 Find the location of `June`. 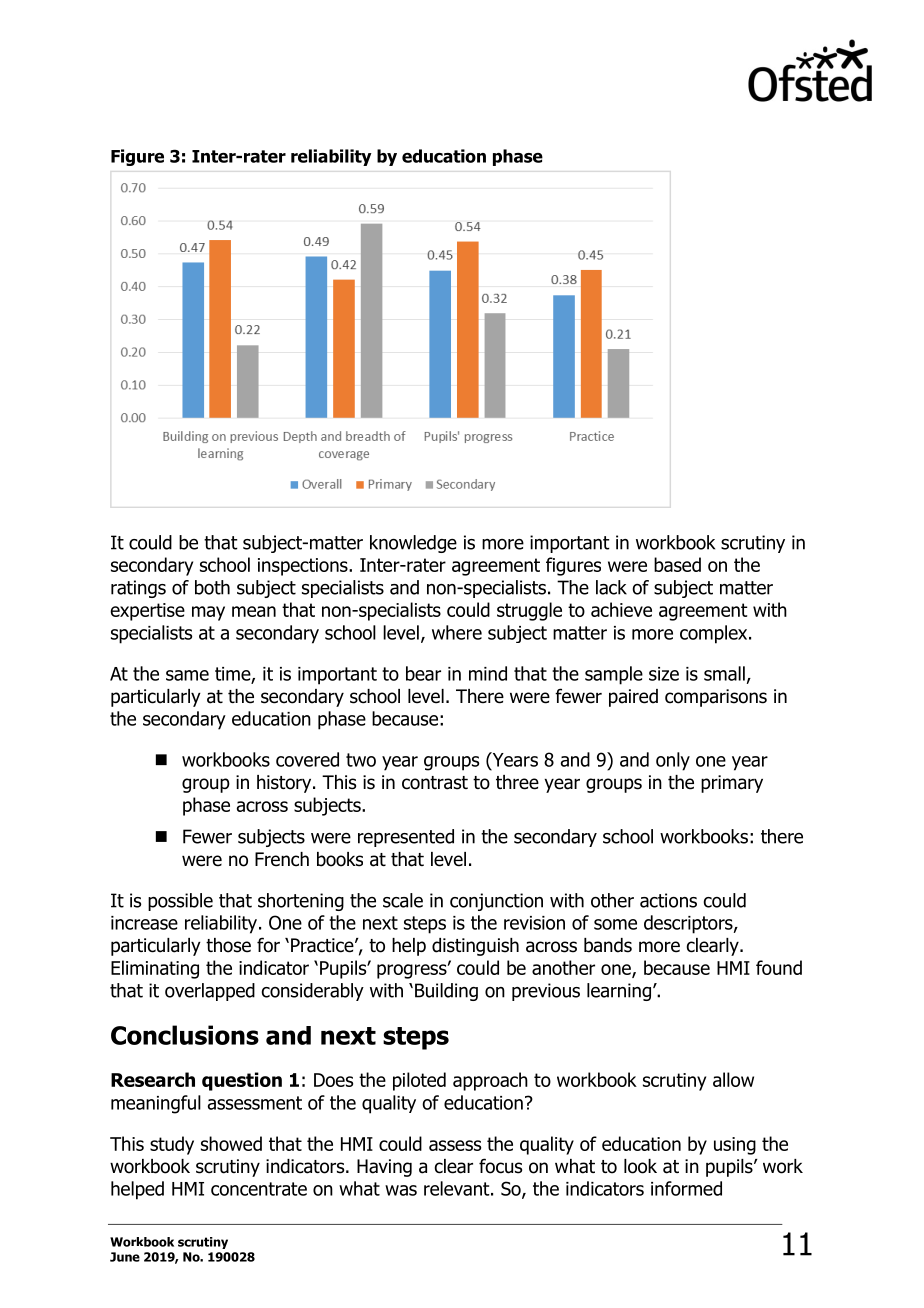

June is located at coordinates (125, 1257).
